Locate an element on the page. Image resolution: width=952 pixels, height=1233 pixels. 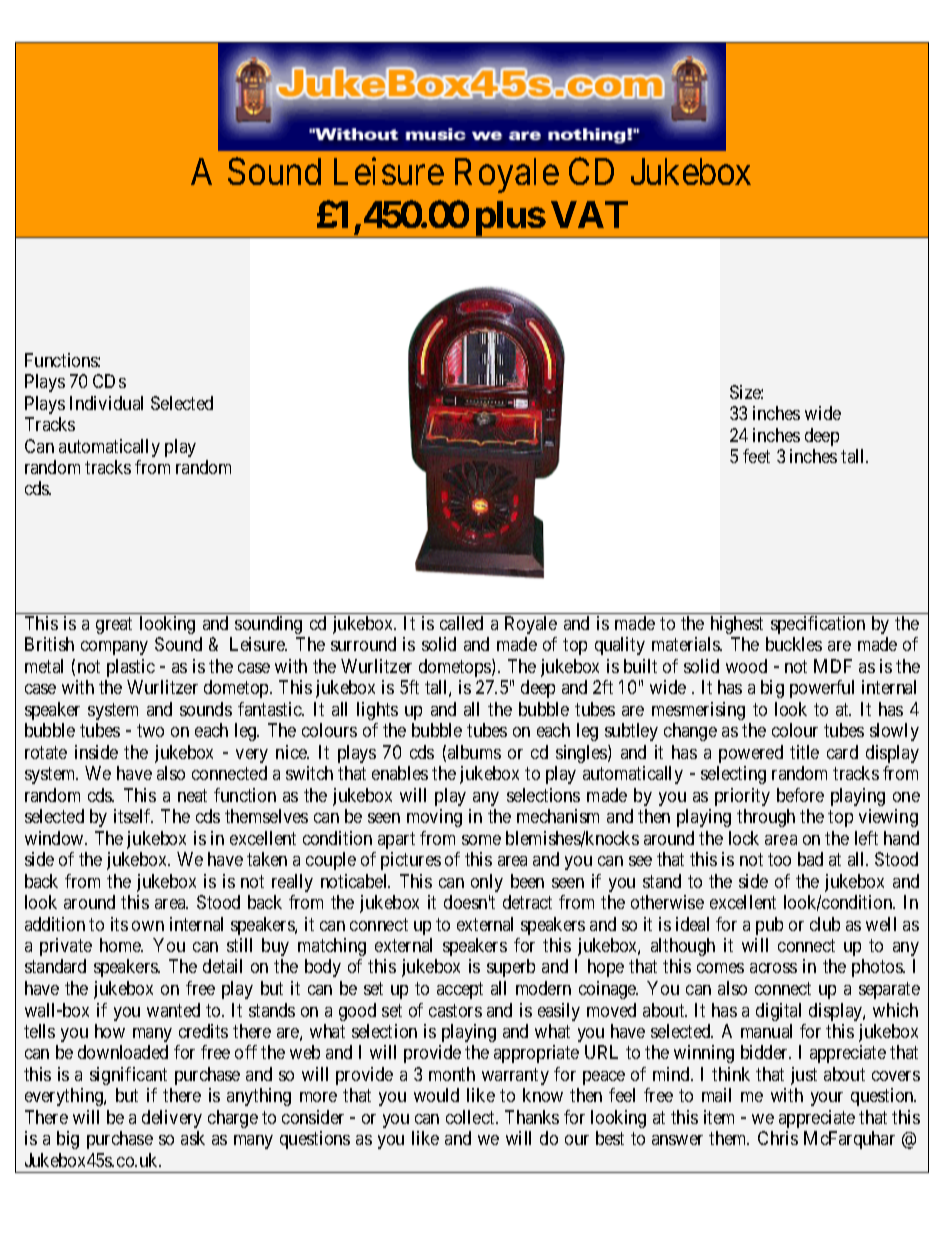
called is located at coordinates (461, 623).
